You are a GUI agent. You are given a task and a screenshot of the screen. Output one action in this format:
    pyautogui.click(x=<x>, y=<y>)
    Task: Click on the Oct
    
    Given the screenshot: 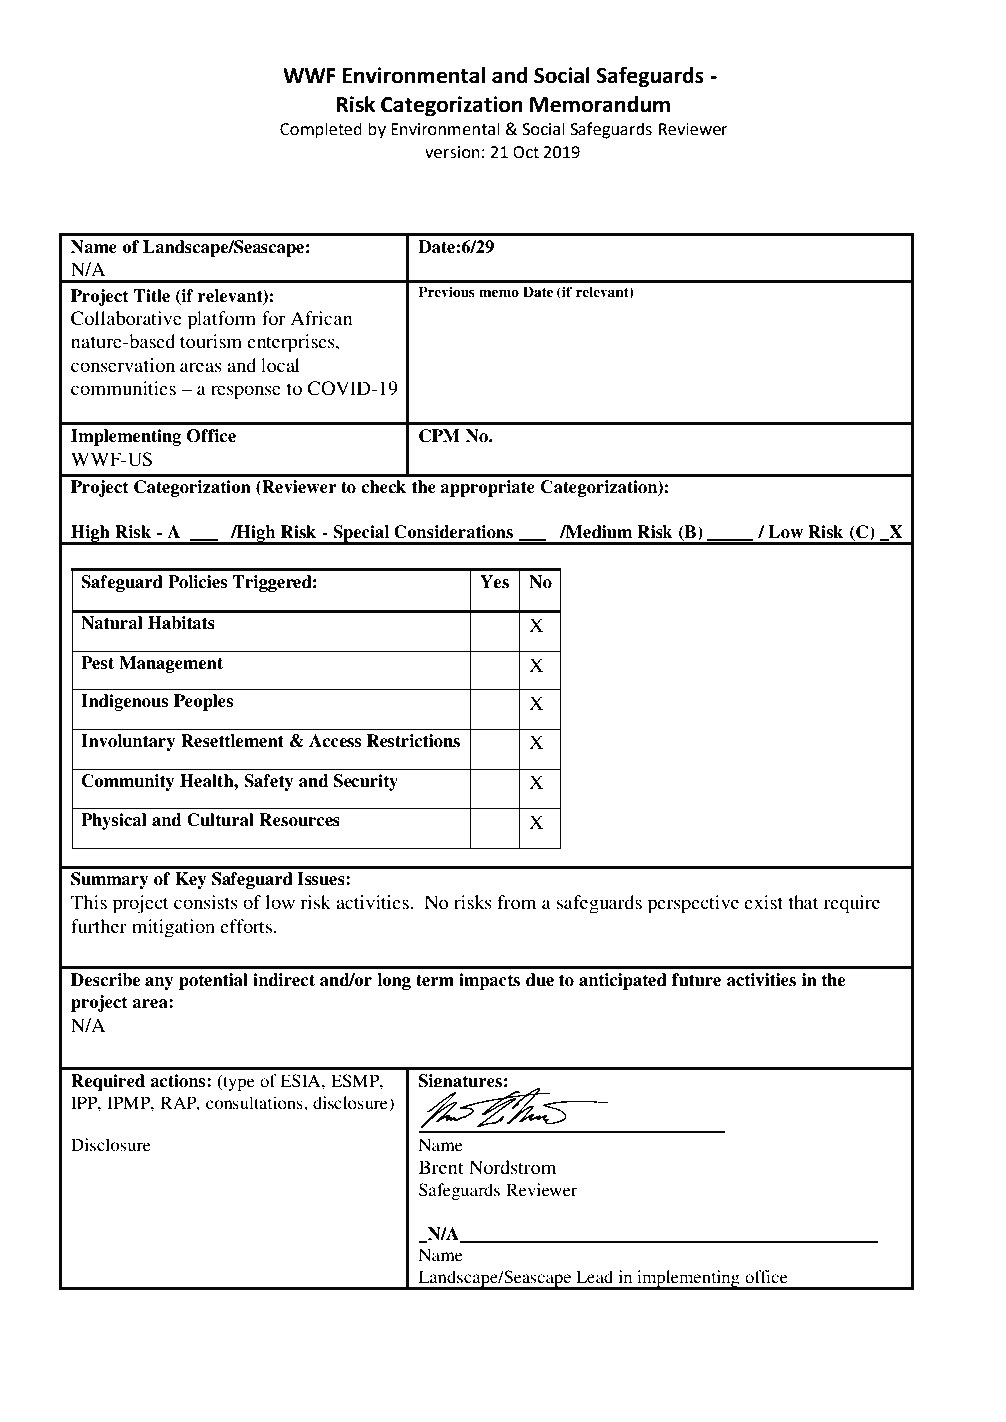 What is the action you would take?
    pyautogui.click(x=526, y=152)
